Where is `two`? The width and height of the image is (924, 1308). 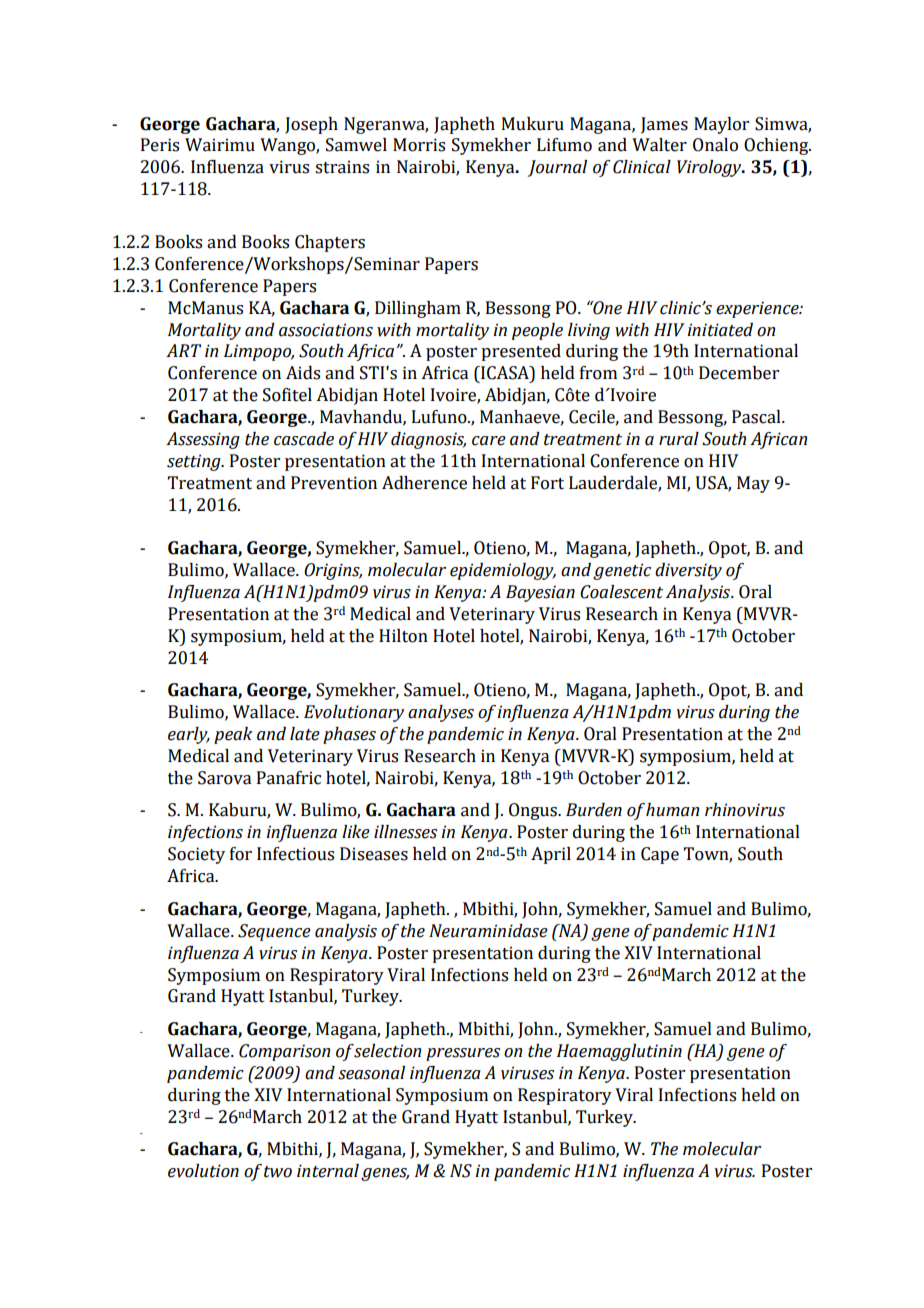 two is located at coordinates (278, 1172).
